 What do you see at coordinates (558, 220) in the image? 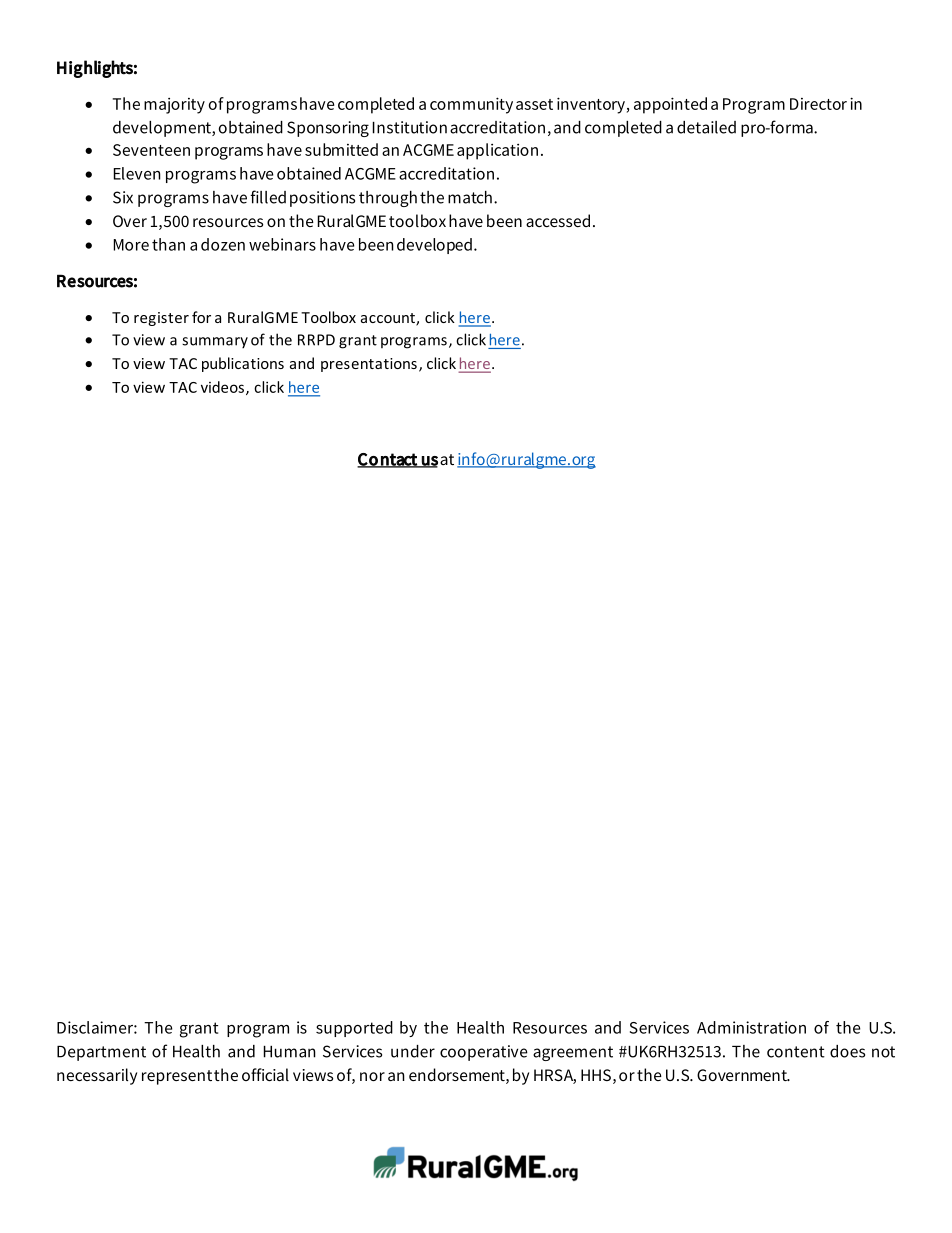
I see `accessed` at bounding box center [558, 220].
